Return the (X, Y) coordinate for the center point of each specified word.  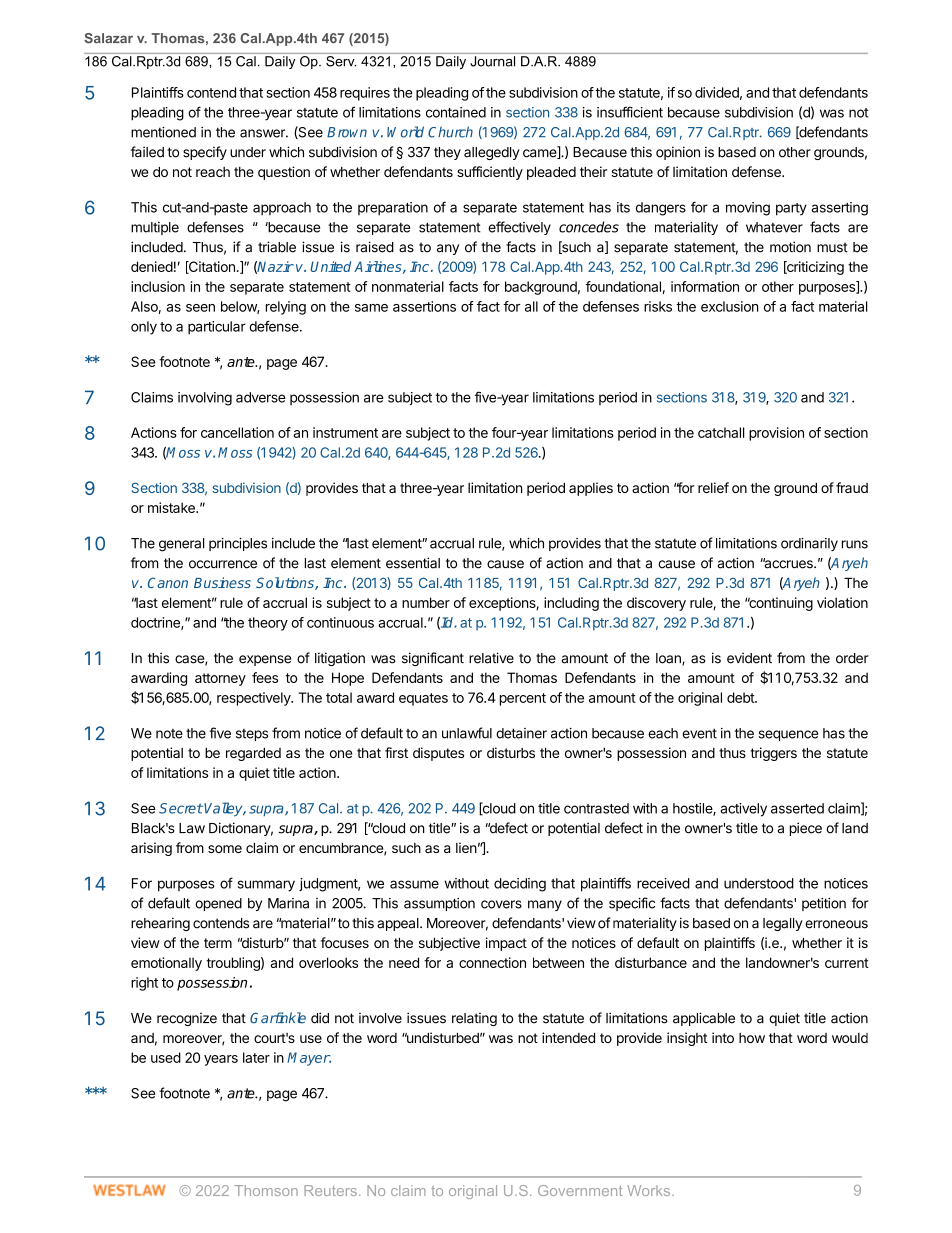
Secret (181, 808)
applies (591, 489)
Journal (493, 61)
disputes (438, 754)
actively (743, 810)
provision (776, 434)
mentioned (163, 132)
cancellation (237, 432)
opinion (678, 153)
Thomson (266, 1190)
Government (580, 1190)
